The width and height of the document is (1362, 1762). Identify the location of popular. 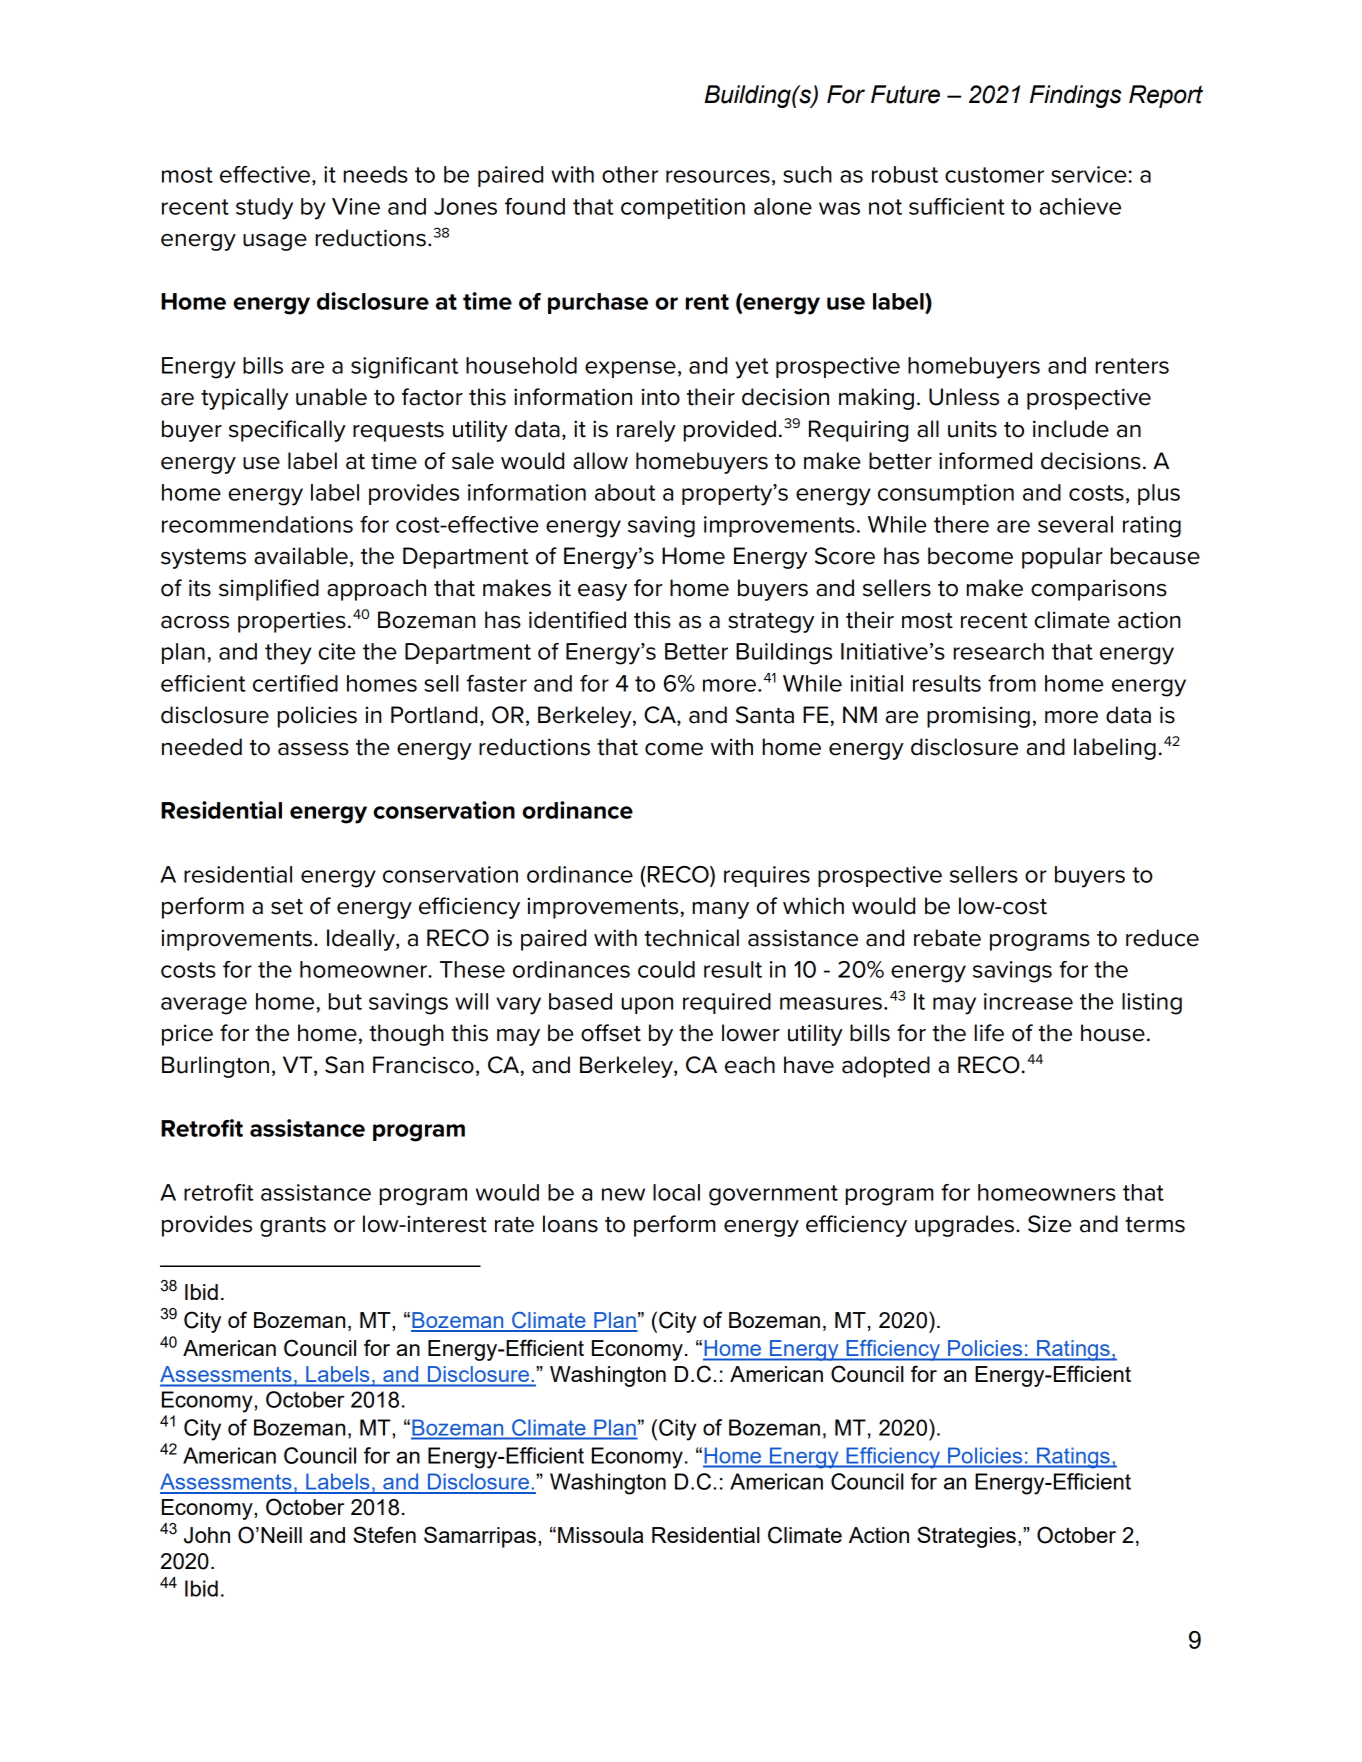
(1062, 558).
